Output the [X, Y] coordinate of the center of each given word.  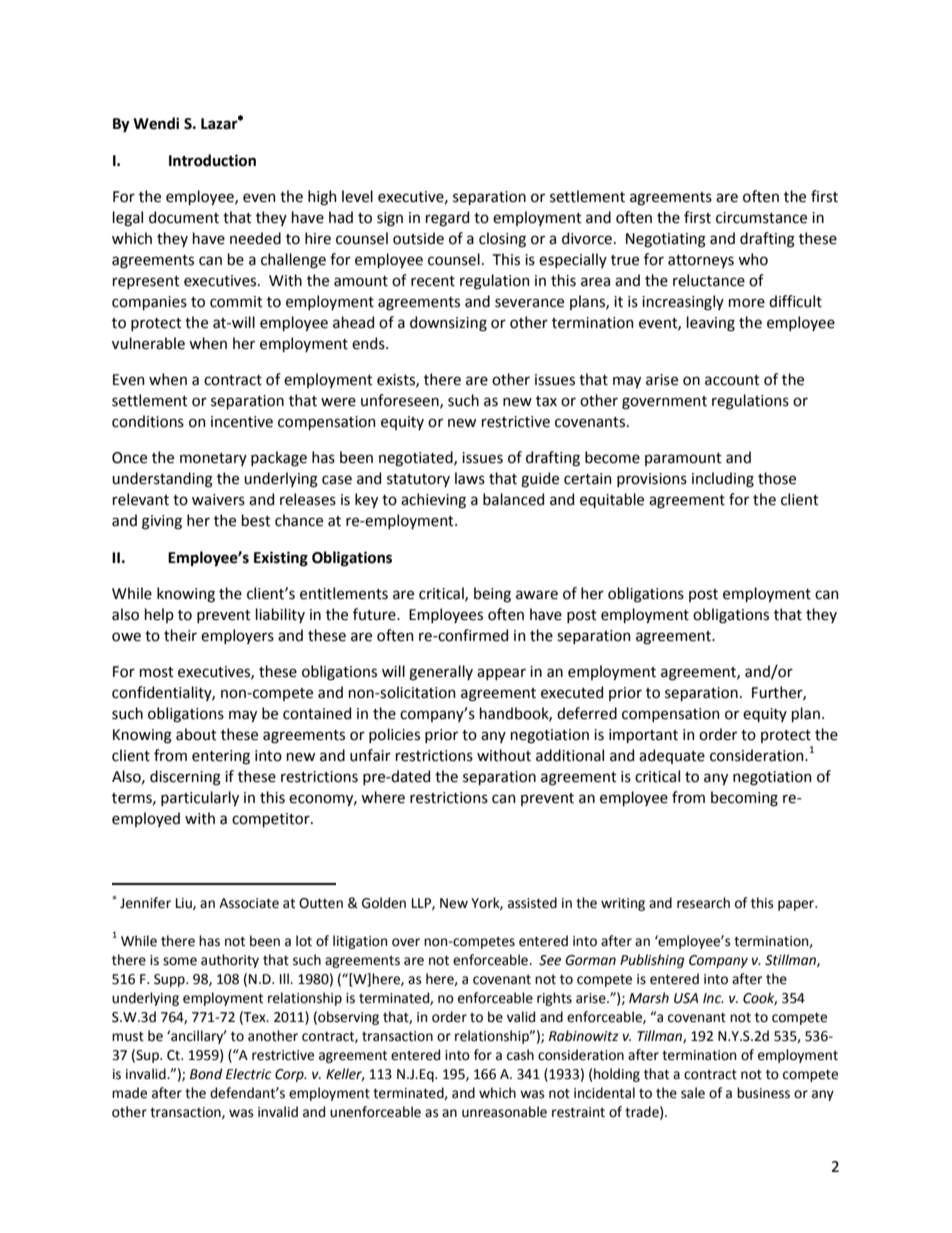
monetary [213, 459]
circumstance [761, 218]
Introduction [212, 160]
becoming [744, 799]
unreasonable [504, 1112]
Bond [206, 1074]
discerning [185, 778]
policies [394, 735]
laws [470, 478]
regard [447, 219]
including [723, 480]
